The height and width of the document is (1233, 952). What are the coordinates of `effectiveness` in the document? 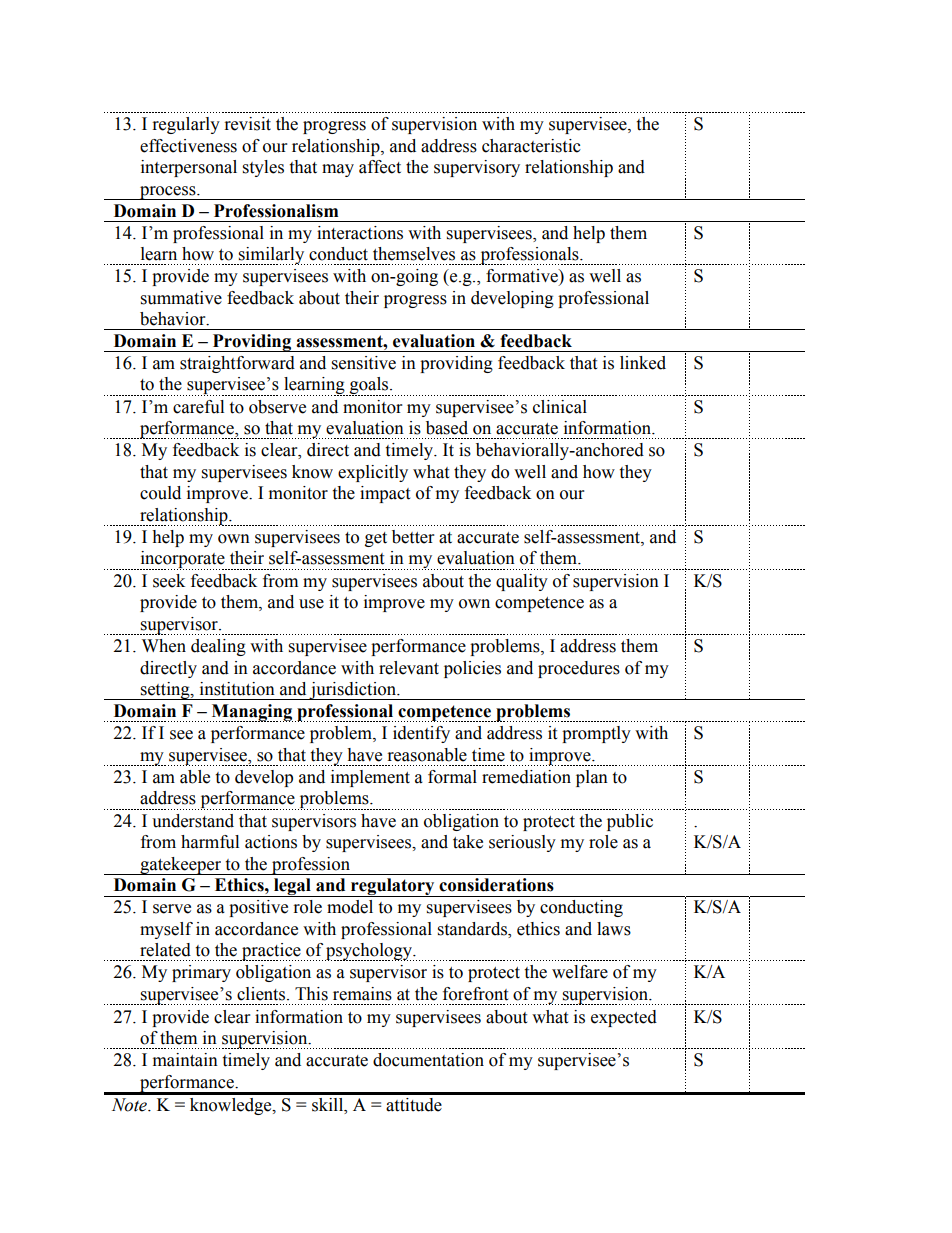 It's located at (188, 146).
